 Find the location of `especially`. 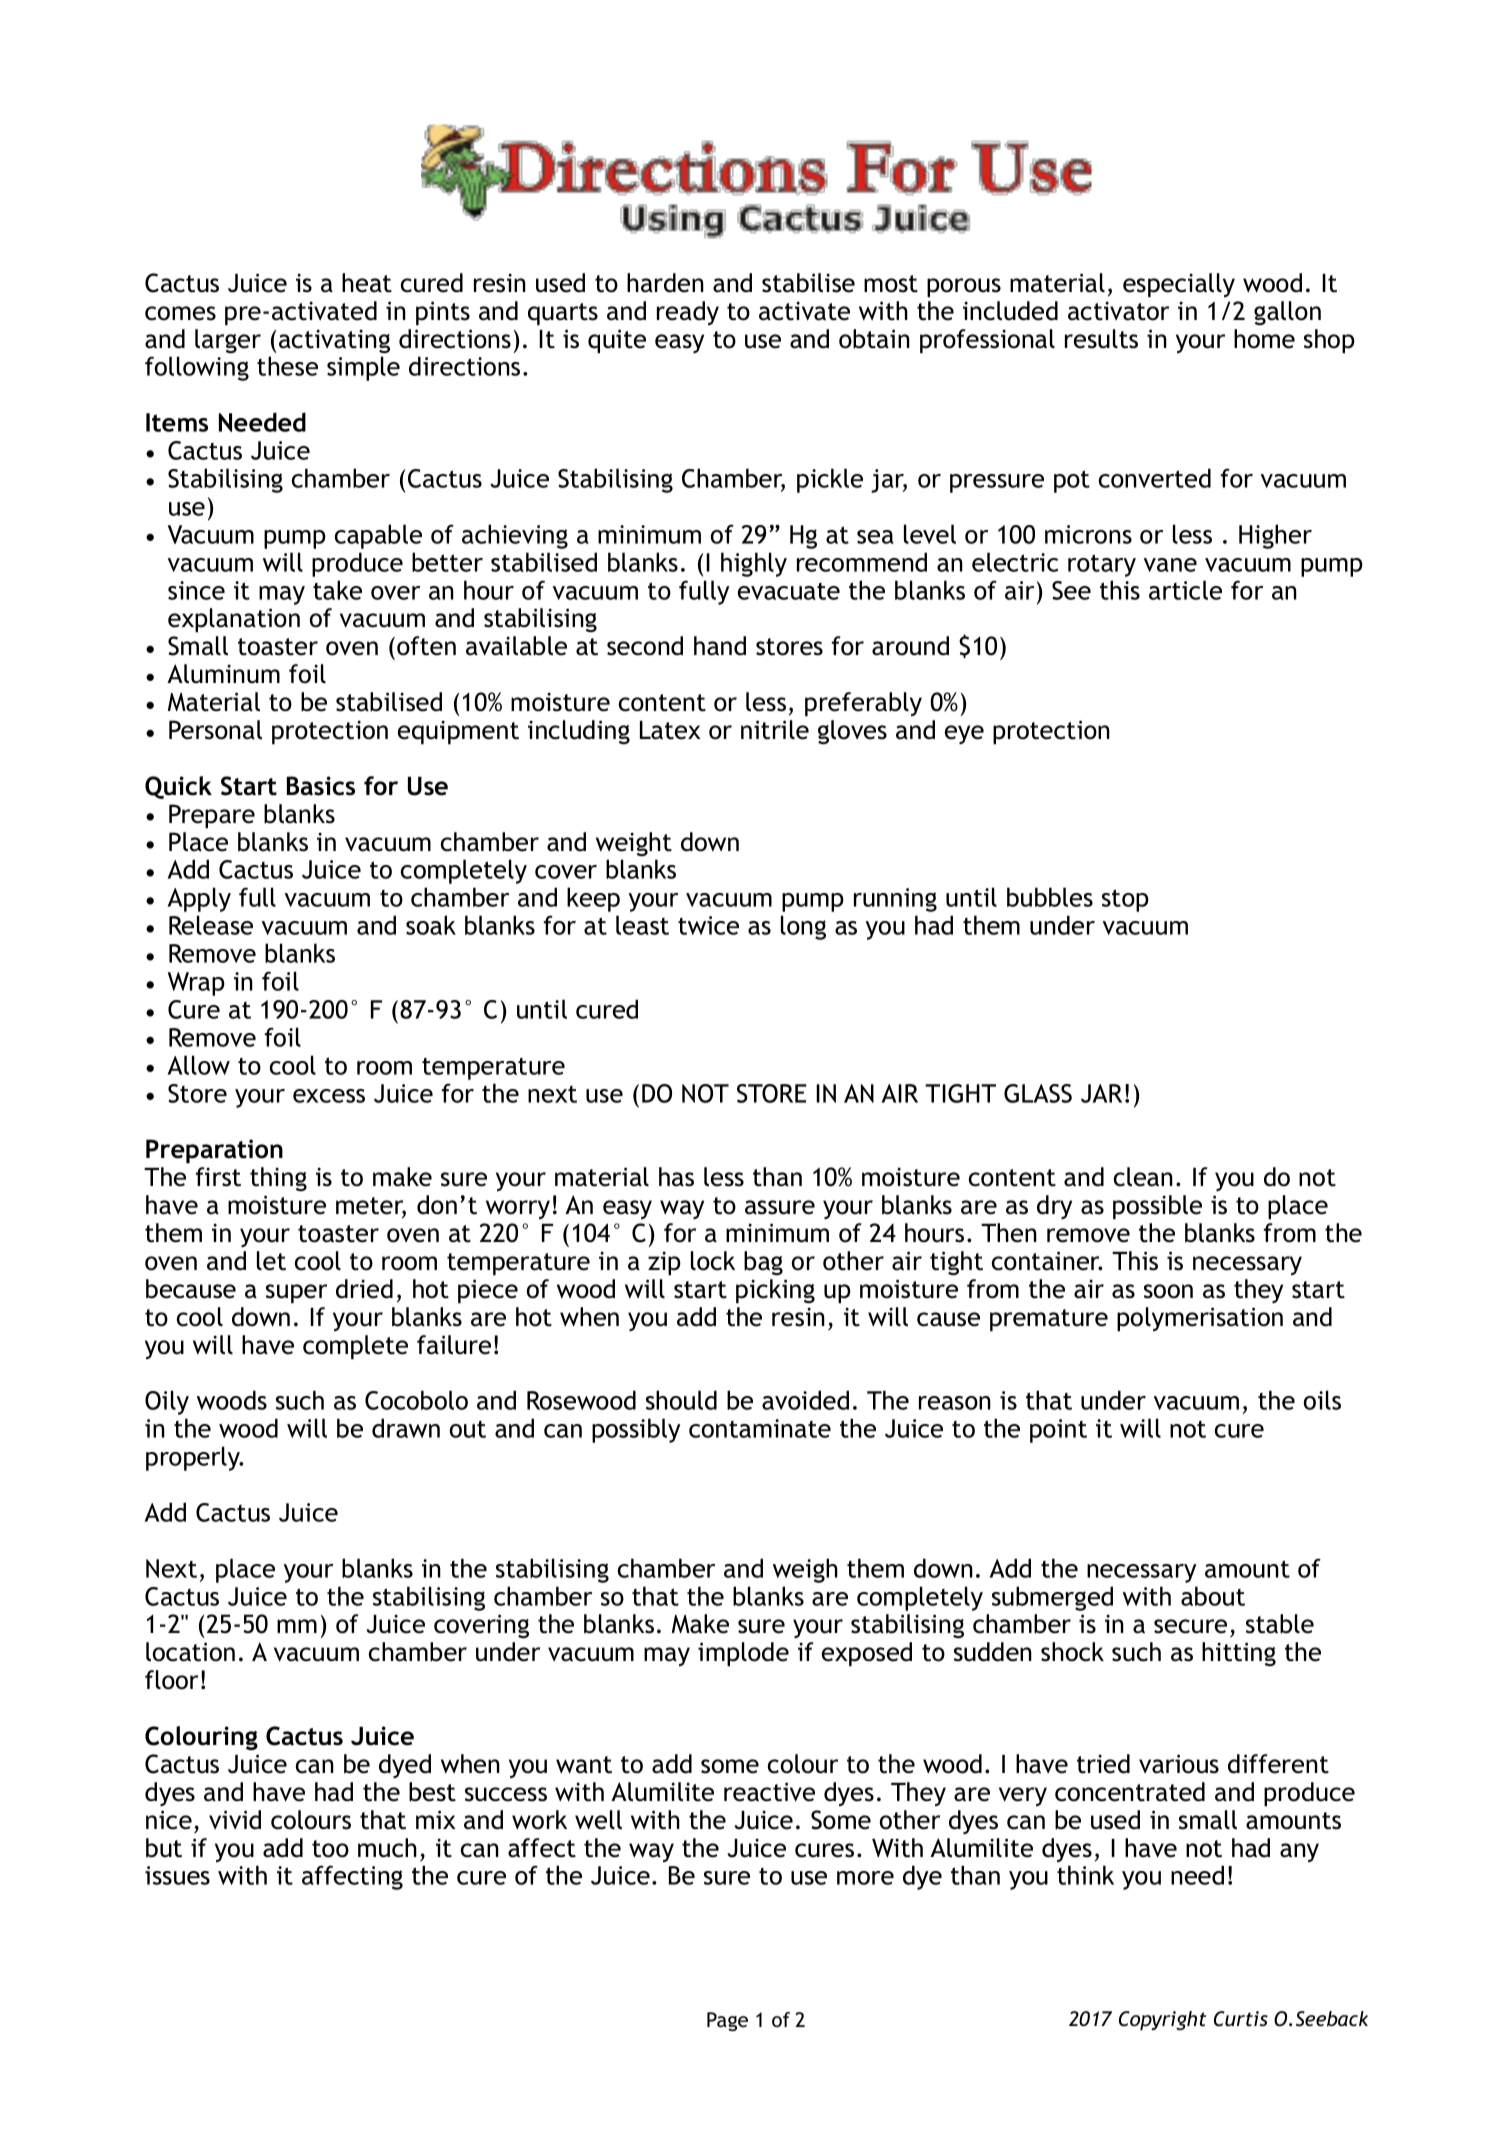

especially is located at coordinates (1179, 285).
